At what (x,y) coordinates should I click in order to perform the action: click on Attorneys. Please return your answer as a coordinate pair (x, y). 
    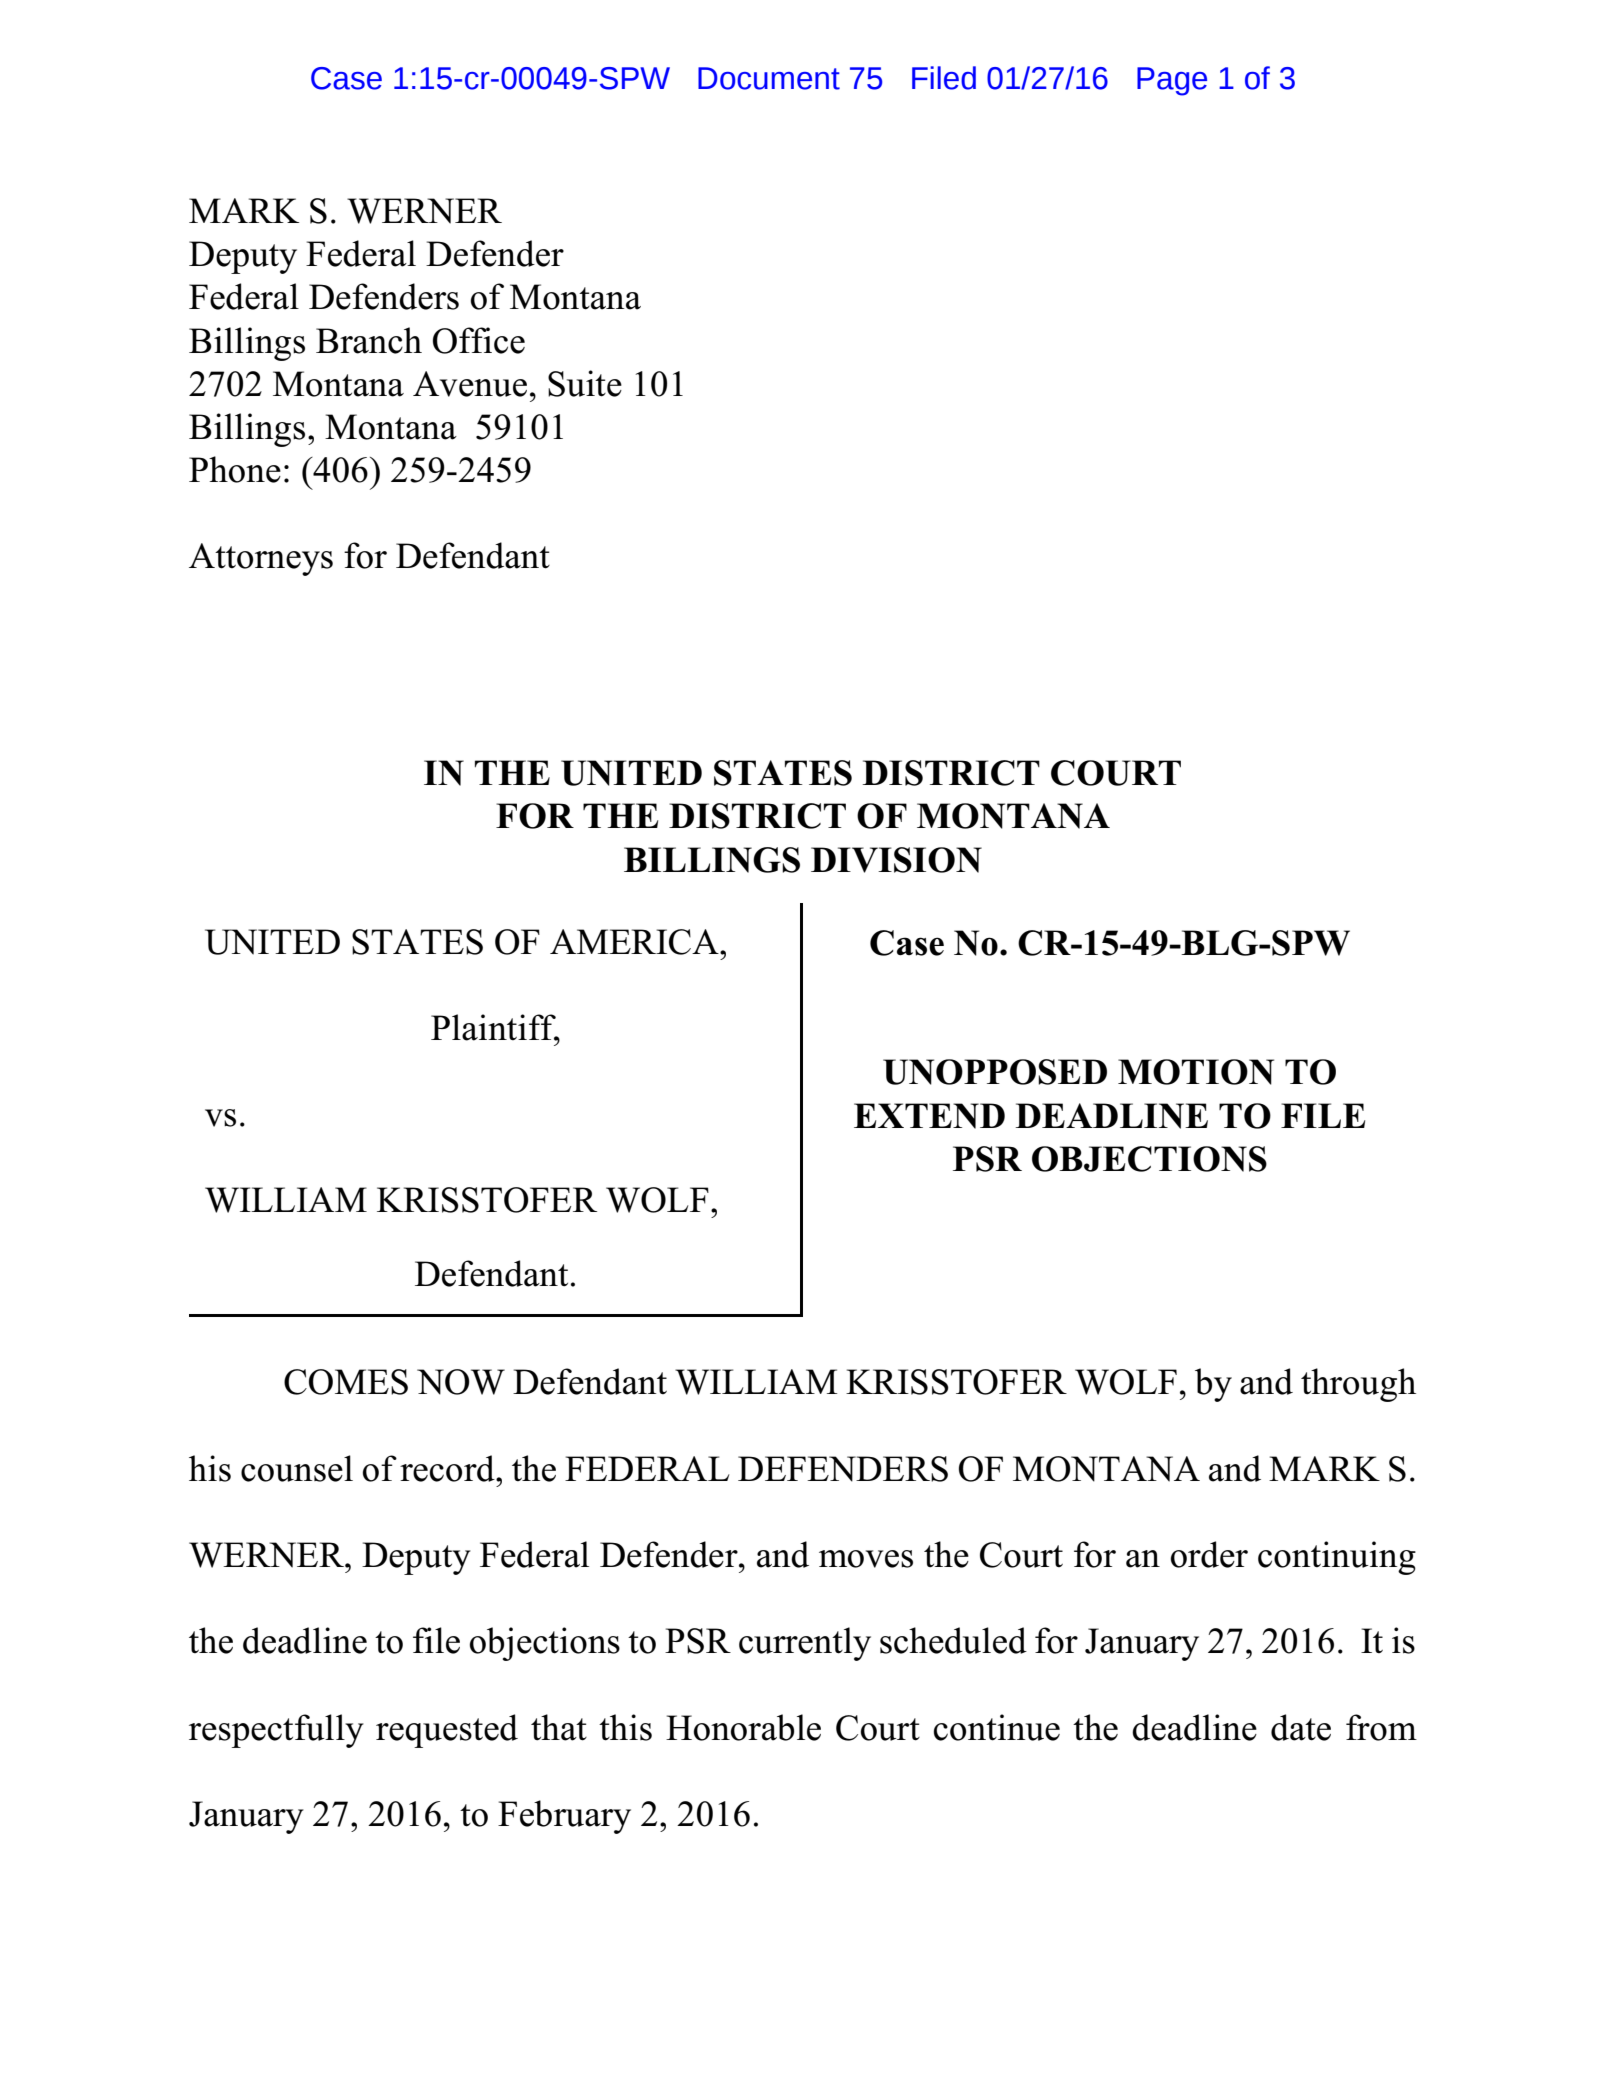
    Looking at the image, I should click on (261, 559).
